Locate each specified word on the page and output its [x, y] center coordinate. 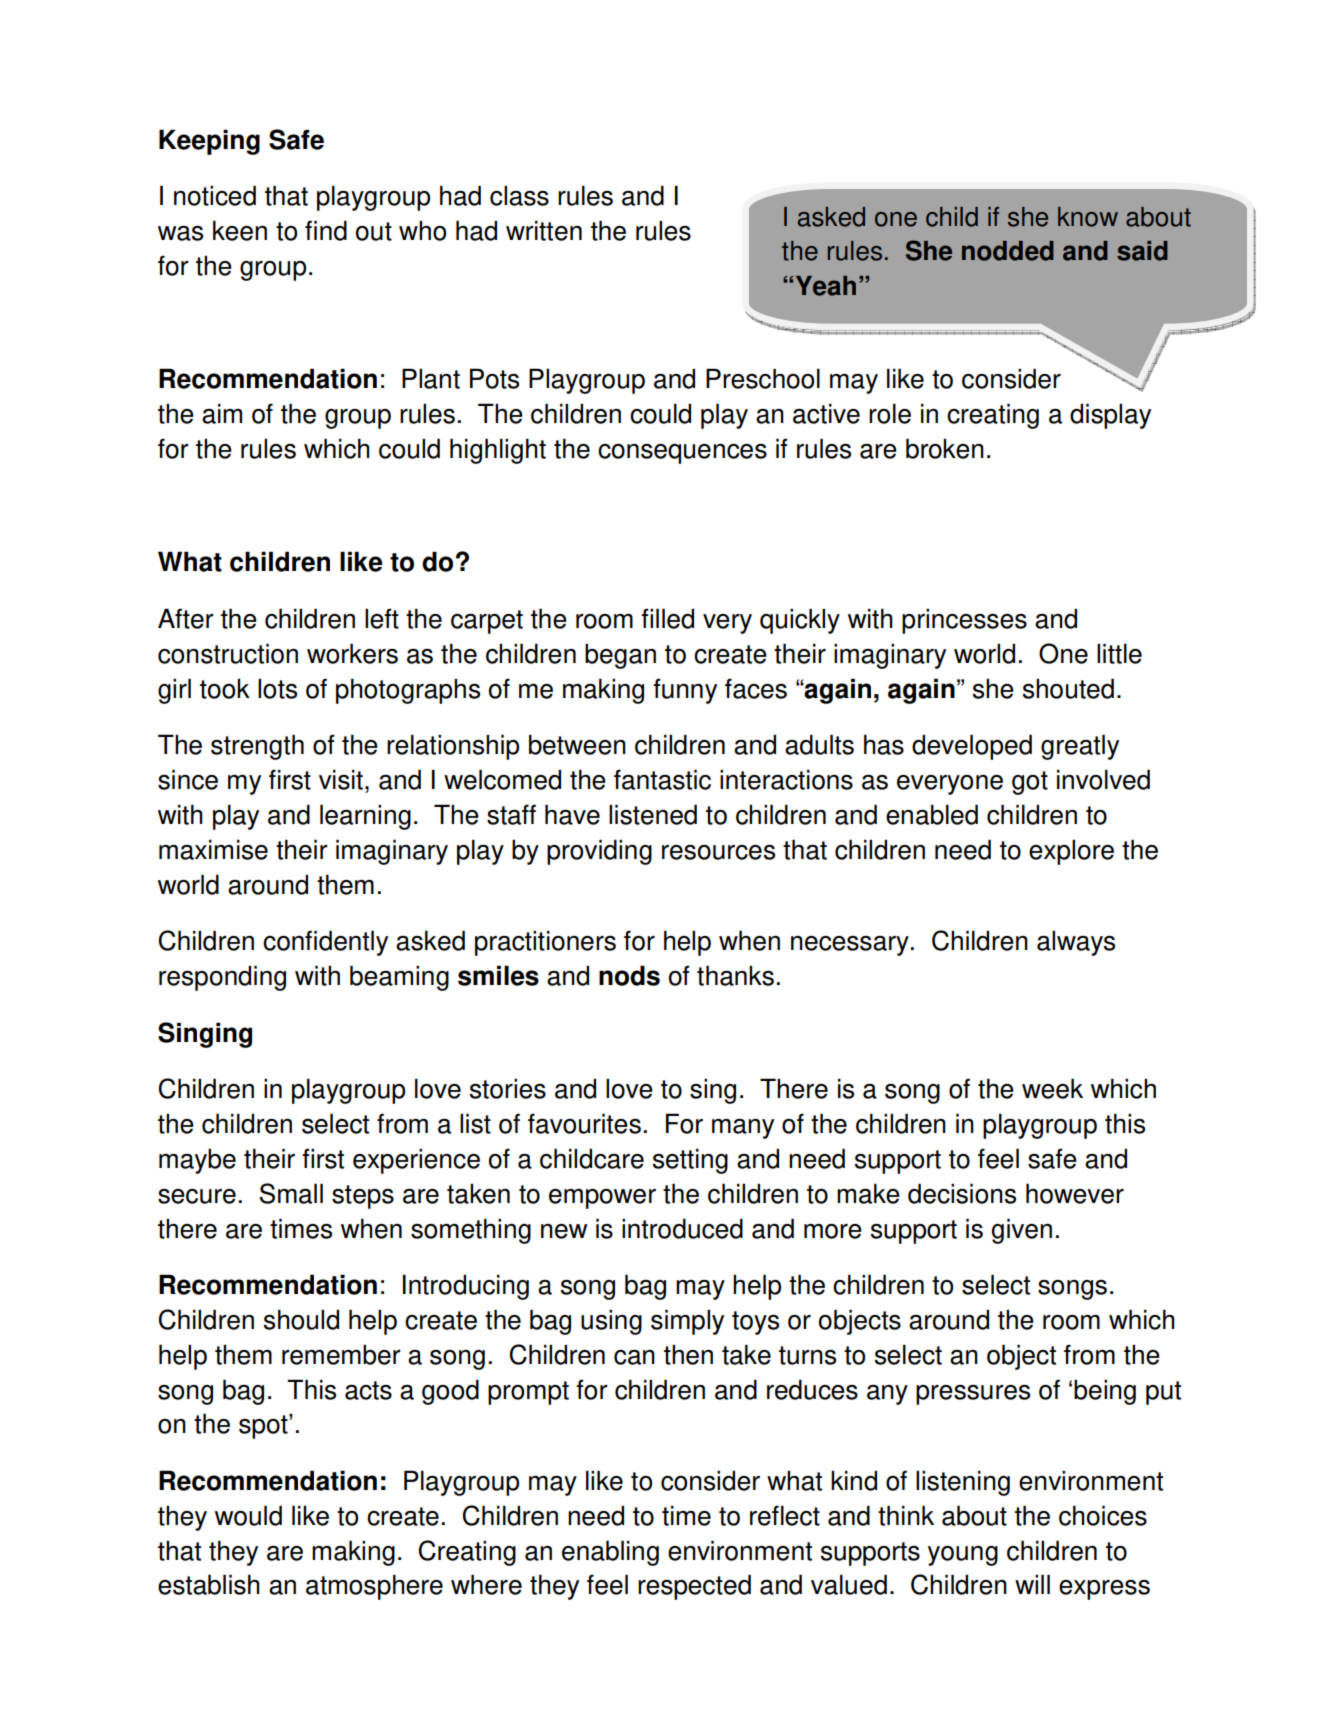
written [544, 230]
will [1032, 1584]
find [326, 230]
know [1088, 217]
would [248, 1515]
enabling [610, 1553]
